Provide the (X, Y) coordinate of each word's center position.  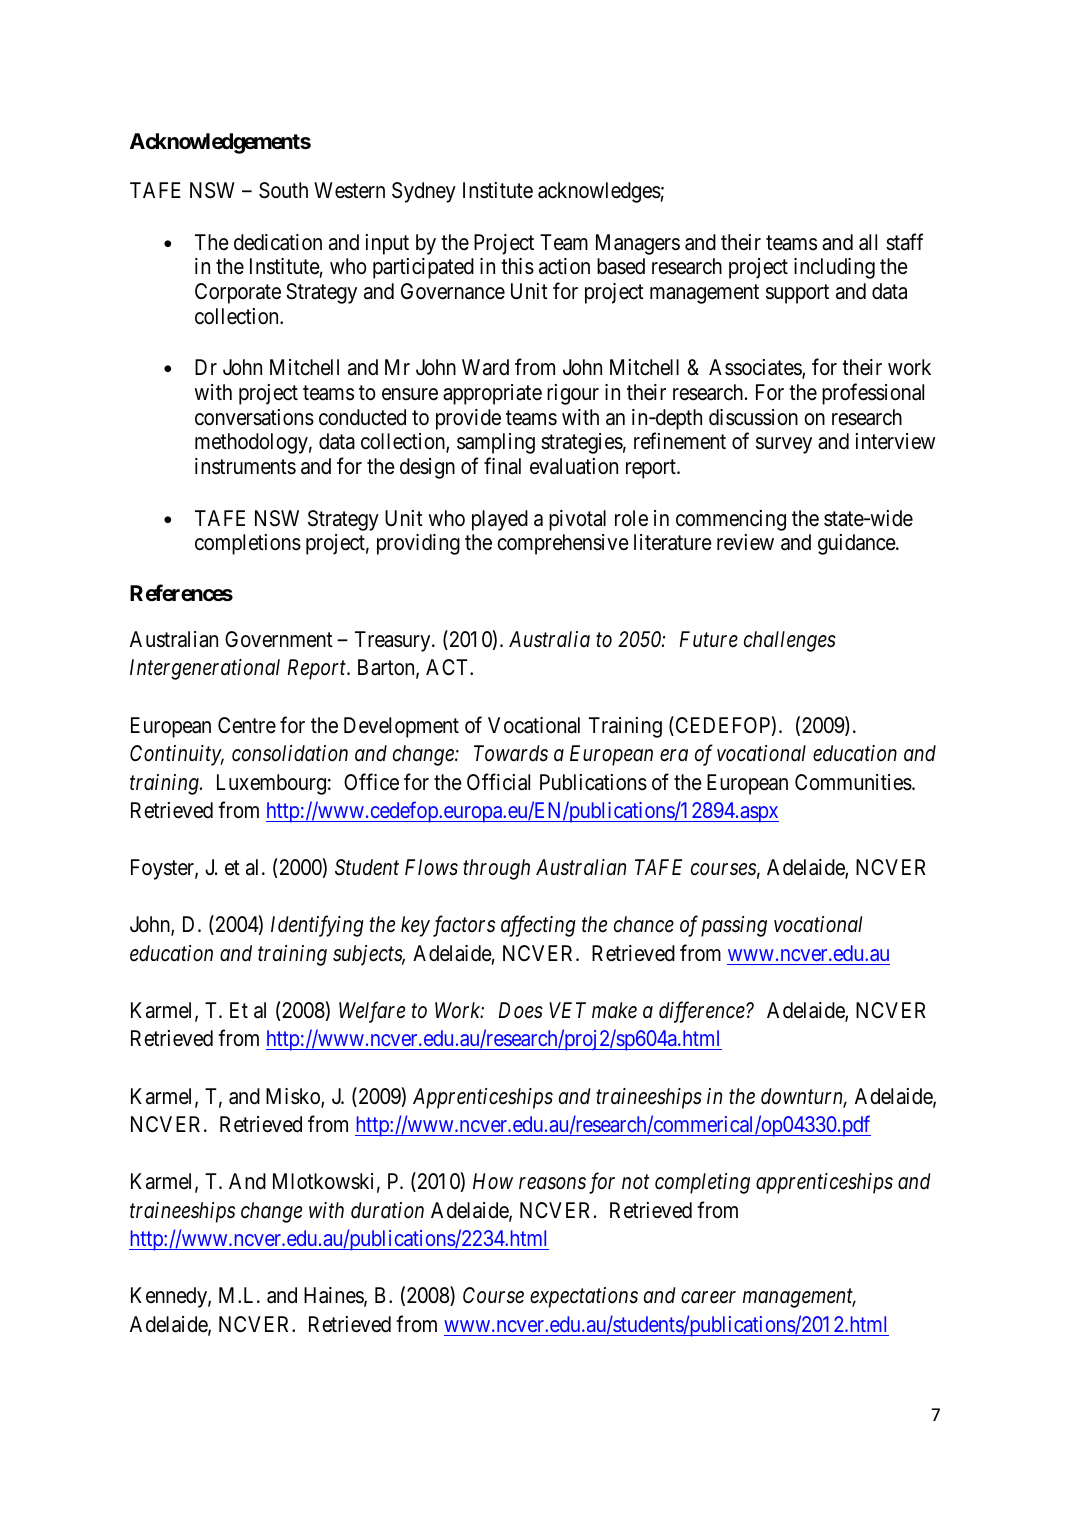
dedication (278, 242)
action (564, 266)
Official (498, 782)
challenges (790, 641)
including (834, 268)
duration (387, 1210)
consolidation (290, 753)
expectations (584, 1297)
